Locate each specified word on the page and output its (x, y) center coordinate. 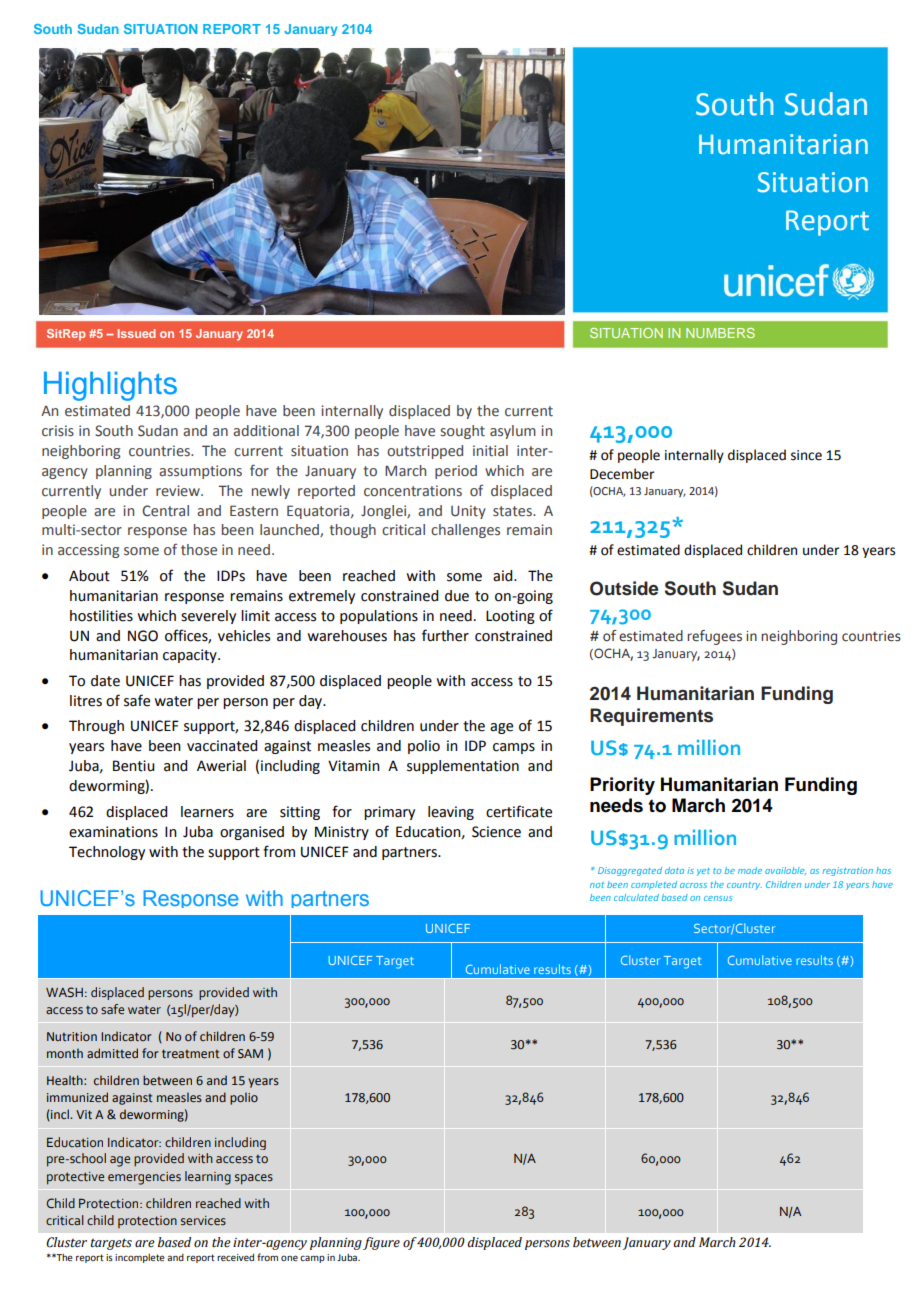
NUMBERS (720, 333)
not (597, 885)
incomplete (140, 1258)
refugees (714, 637)
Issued (137, 333)
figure (381, 1243)
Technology (107, 853)
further (445, 635)
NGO (143, 636)
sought (463, 432)
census (718, 898)
